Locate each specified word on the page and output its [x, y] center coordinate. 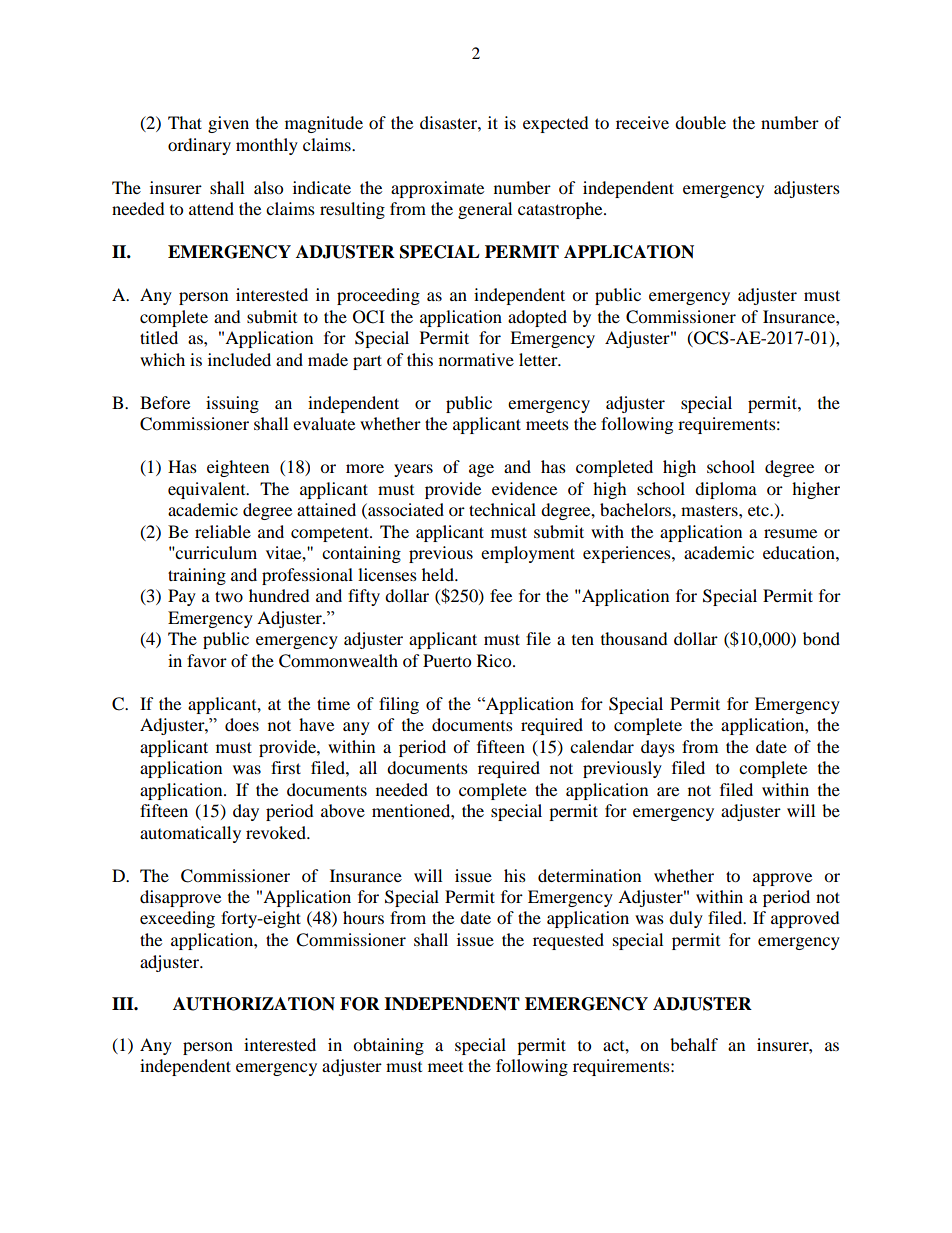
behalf [694, 1044]
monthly [267, 146]
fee [501, 595]
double [700, 122]
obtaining [388, 1046]
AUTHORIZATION [254, 1004]
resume [790, 533]
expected [556, 124]
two [229, 596]
